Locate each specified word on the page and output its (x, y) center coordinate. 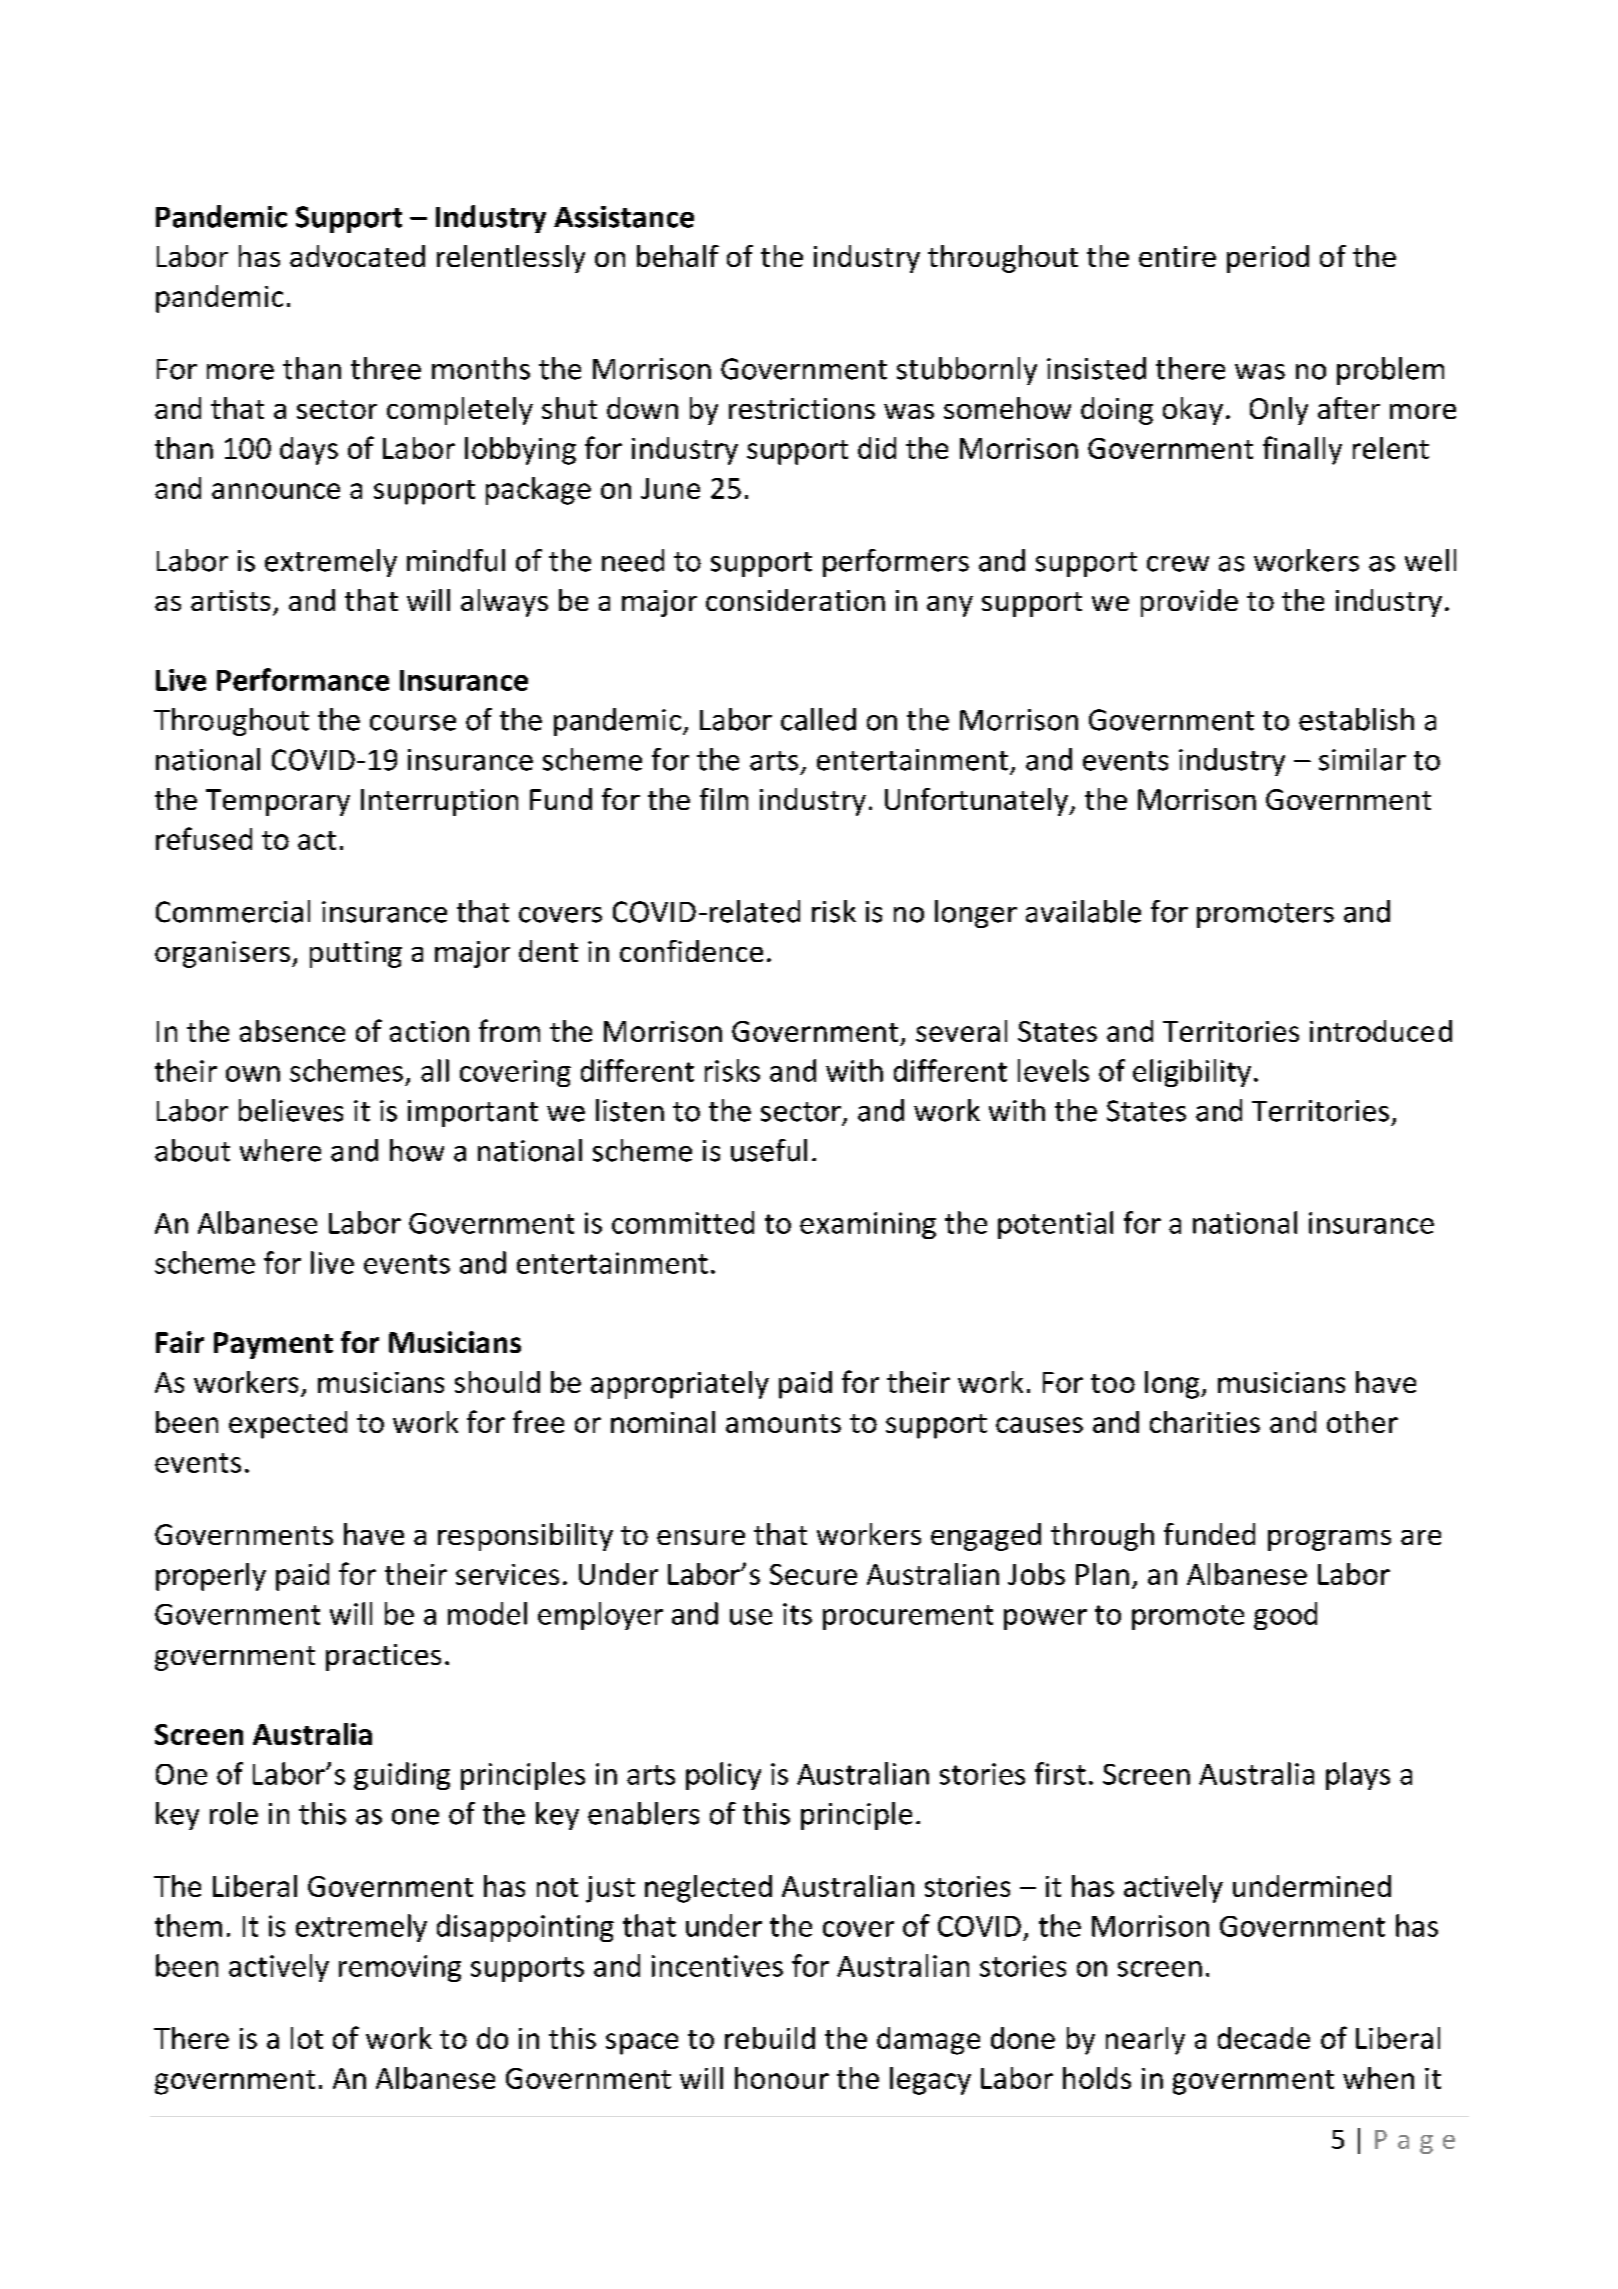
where (280, 1150)
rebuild (770, 2038)
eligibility (1192, 1073)
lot (307, 2038)
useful (769, 1150)
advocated (357, 256)
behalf (678, 256)
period (1268, 259)
